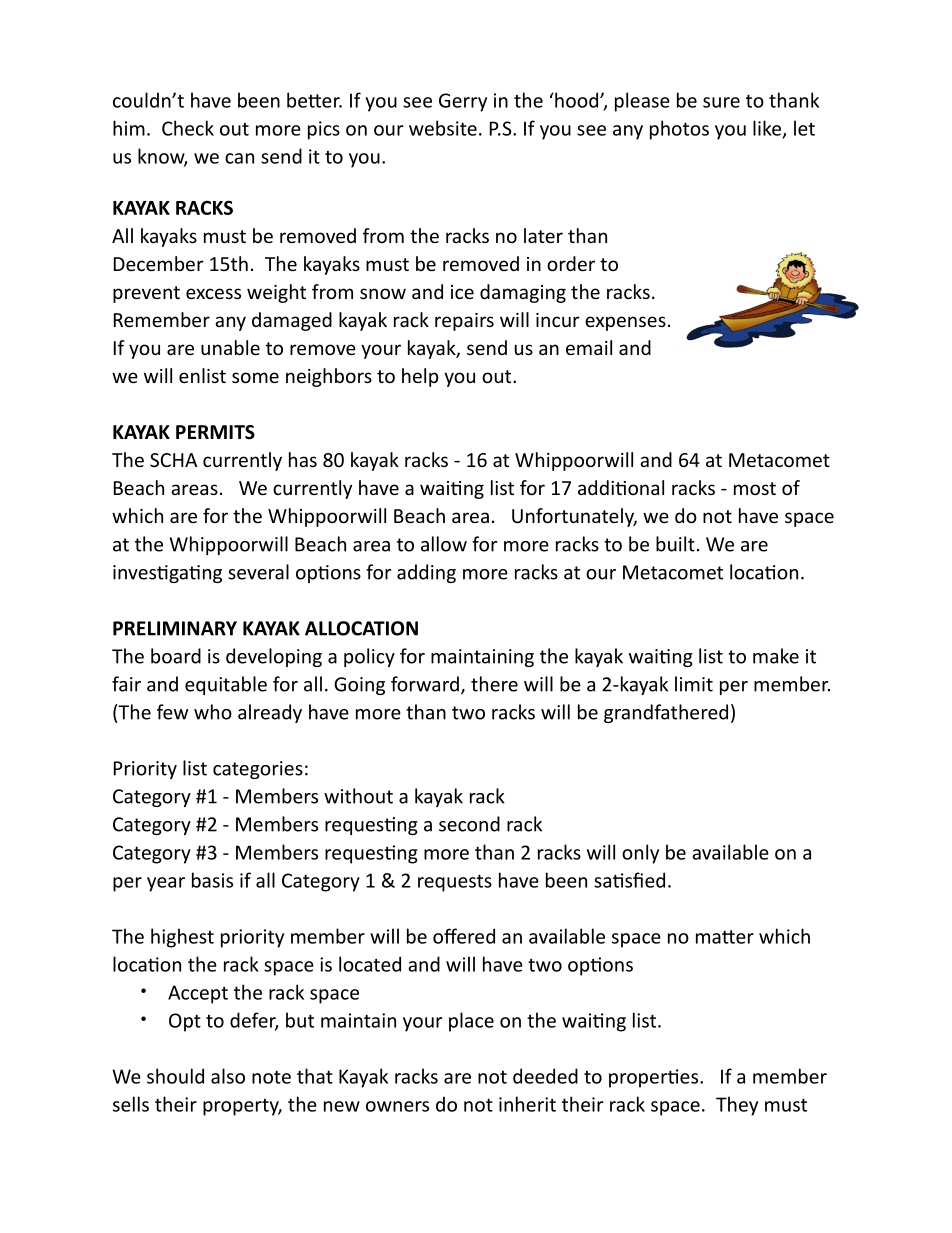  I want to click on sure, so click(721, 102).
